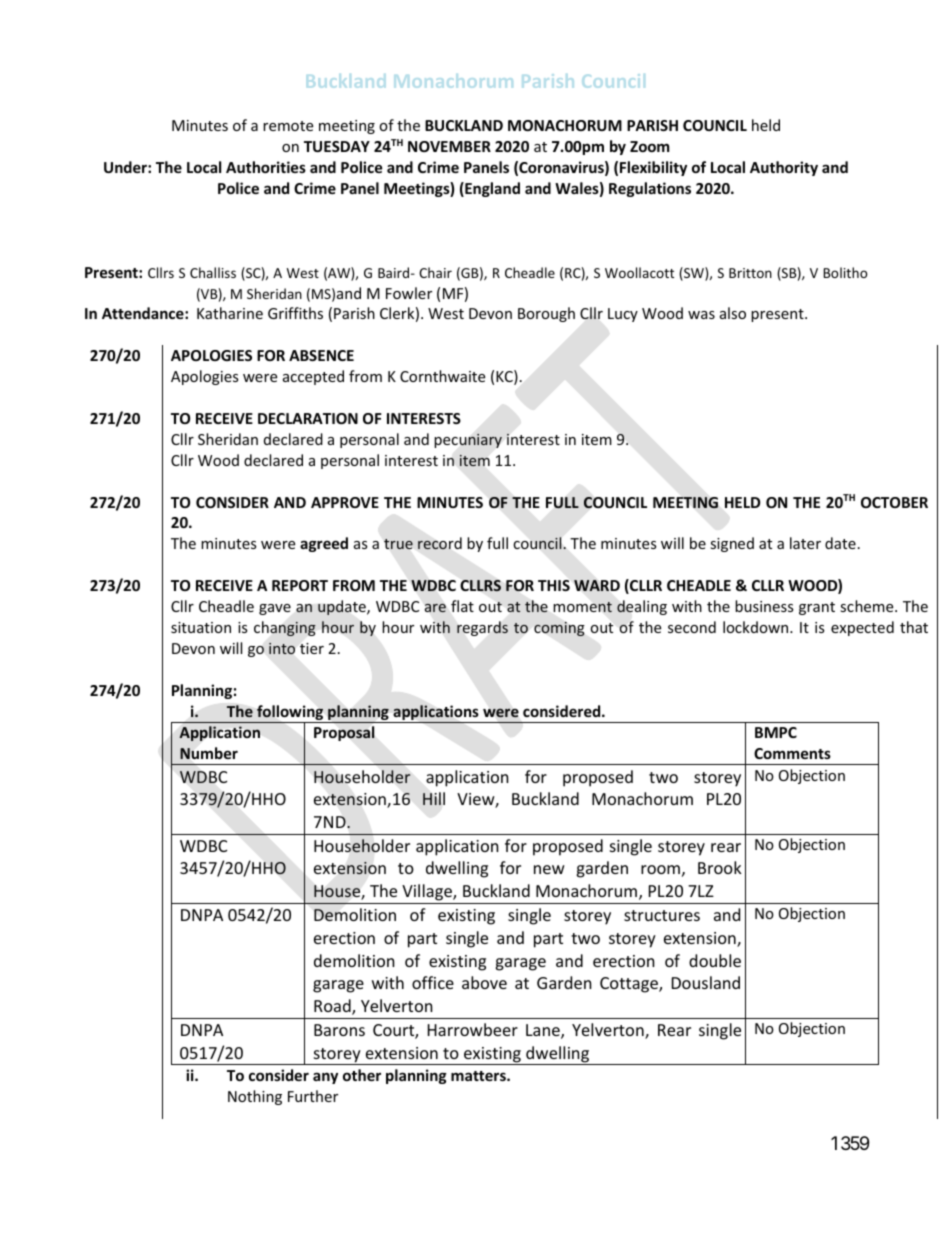 This document has height=1233, width=952. I want to click on England, so click(491, 189).
